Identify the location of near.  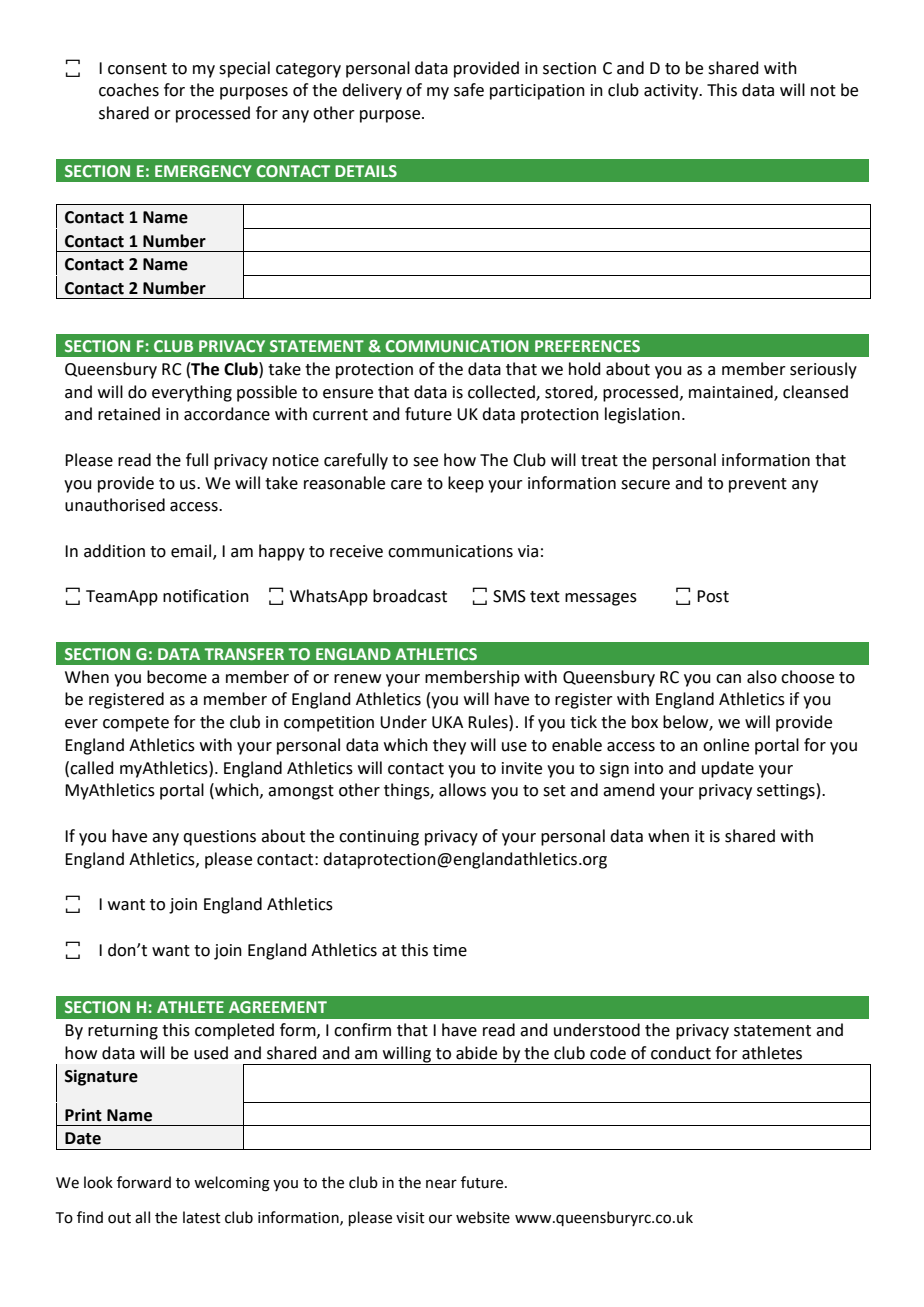
(441, 1184).
